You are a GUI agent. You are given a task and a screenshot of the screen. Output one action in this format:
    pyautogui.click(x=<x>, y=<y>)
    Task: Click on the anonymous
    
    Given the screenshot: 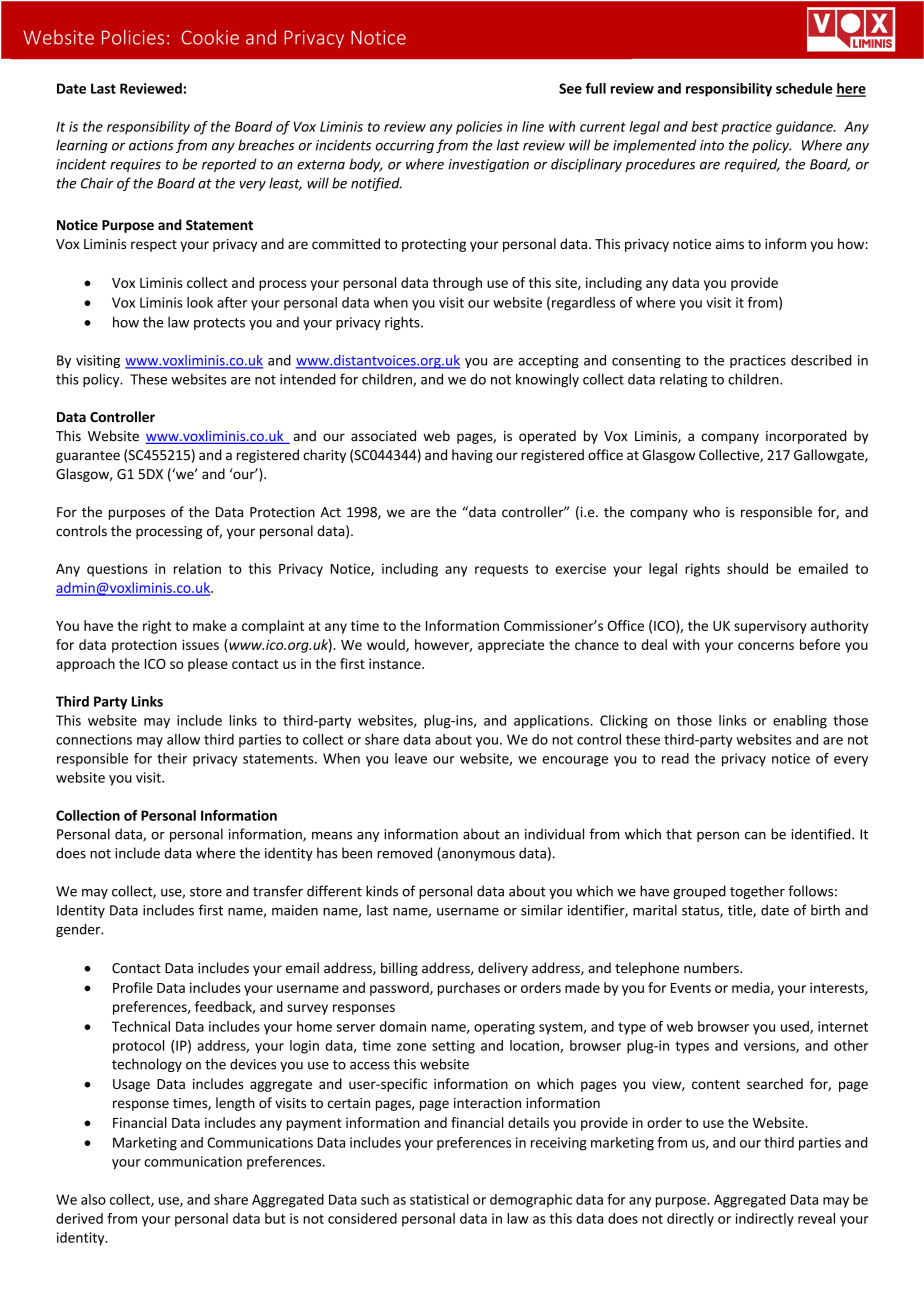 What is the action you would take?
    pyautogui.click(x=477, y=856)
